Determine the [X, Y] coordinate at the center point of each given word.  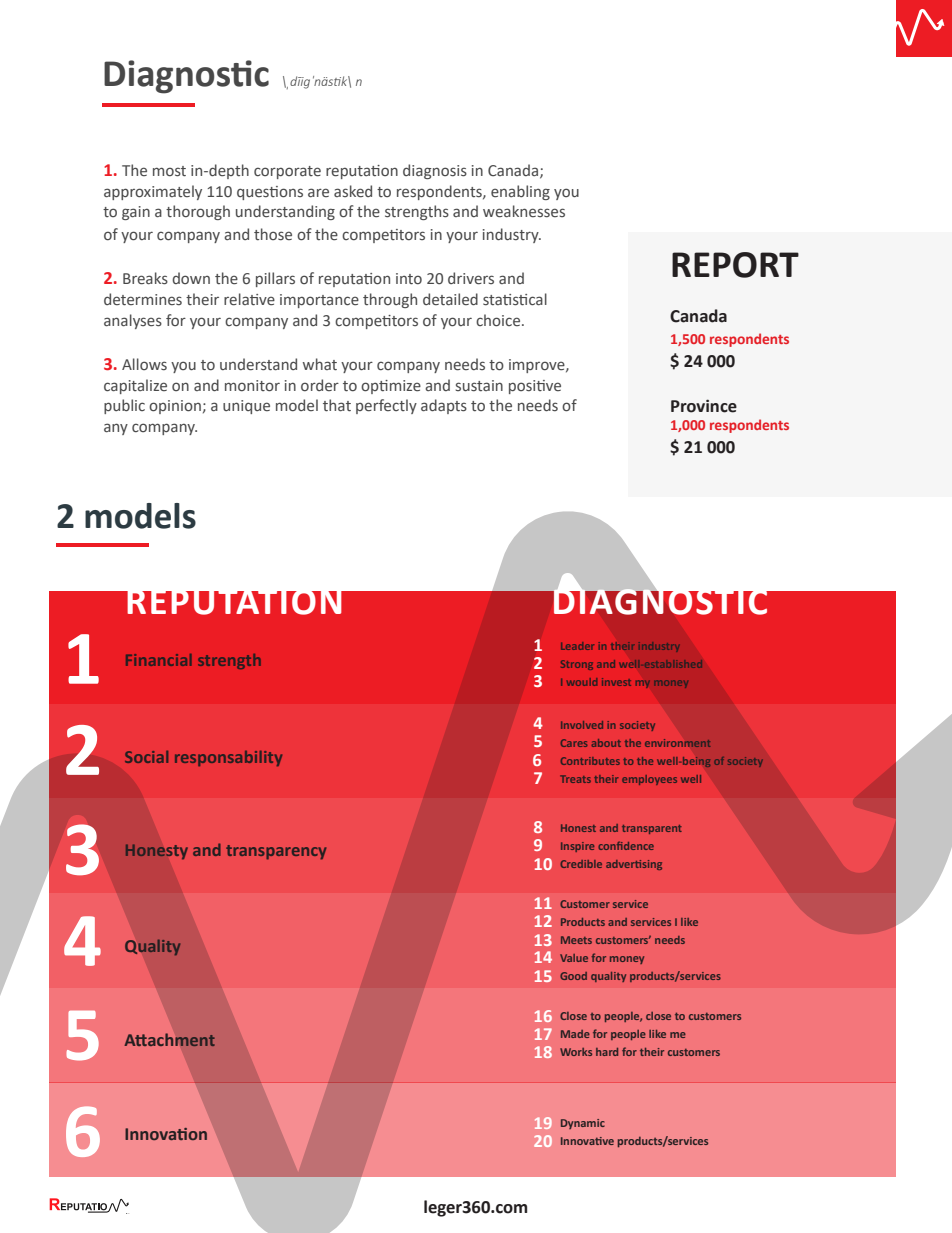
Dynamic [583, 1124]
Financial [159, 660]
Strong [577, 665]
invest [616, 682]
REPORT [735, 265]
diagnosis [435, 171]
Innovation [166, 1134]
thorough [198, 212]
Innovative [587, 1141]
